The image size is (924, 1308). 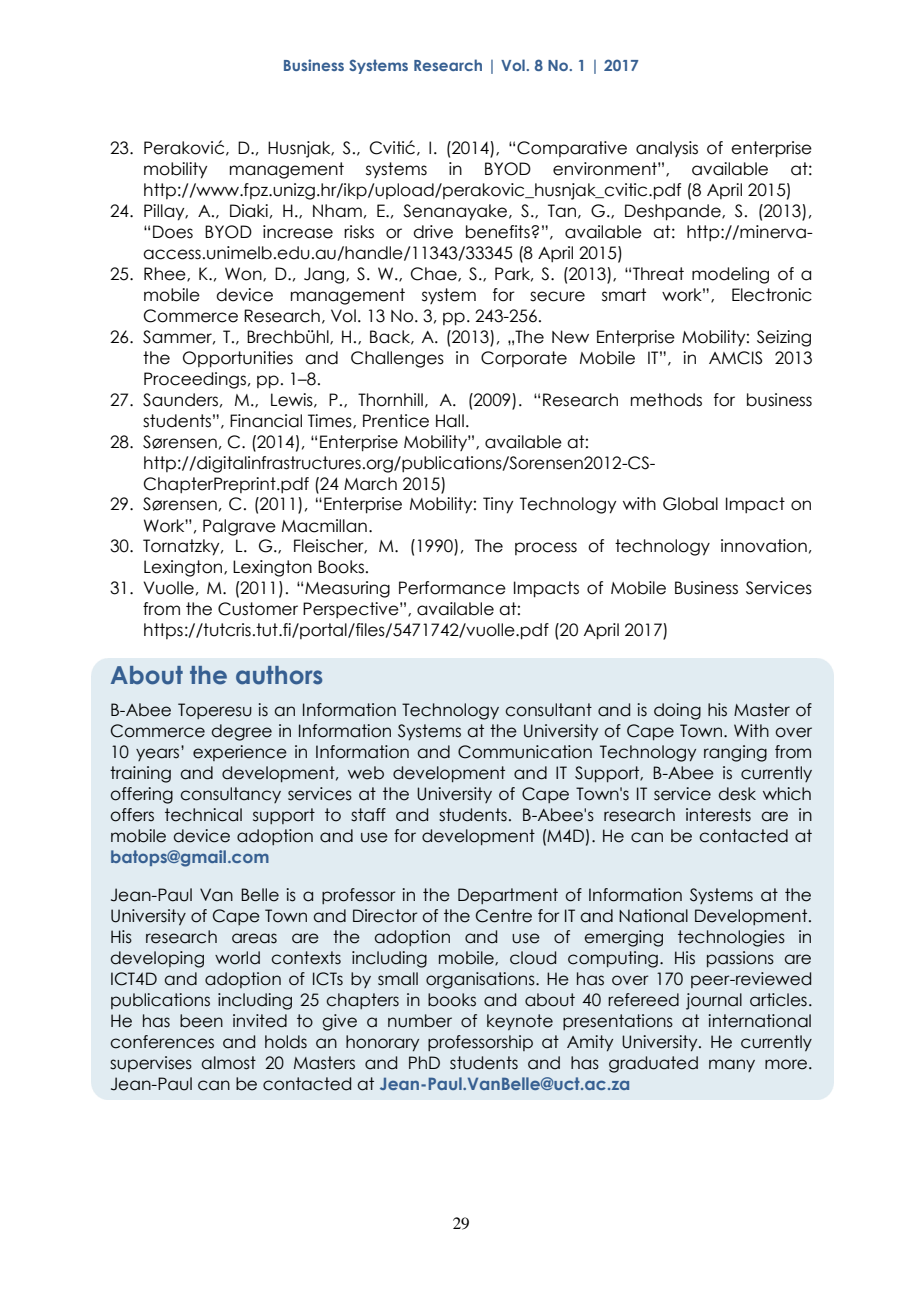 What do you see at coordinates (764, 546) in the document?
I see `innovation` at bounding box center [764, 546].
